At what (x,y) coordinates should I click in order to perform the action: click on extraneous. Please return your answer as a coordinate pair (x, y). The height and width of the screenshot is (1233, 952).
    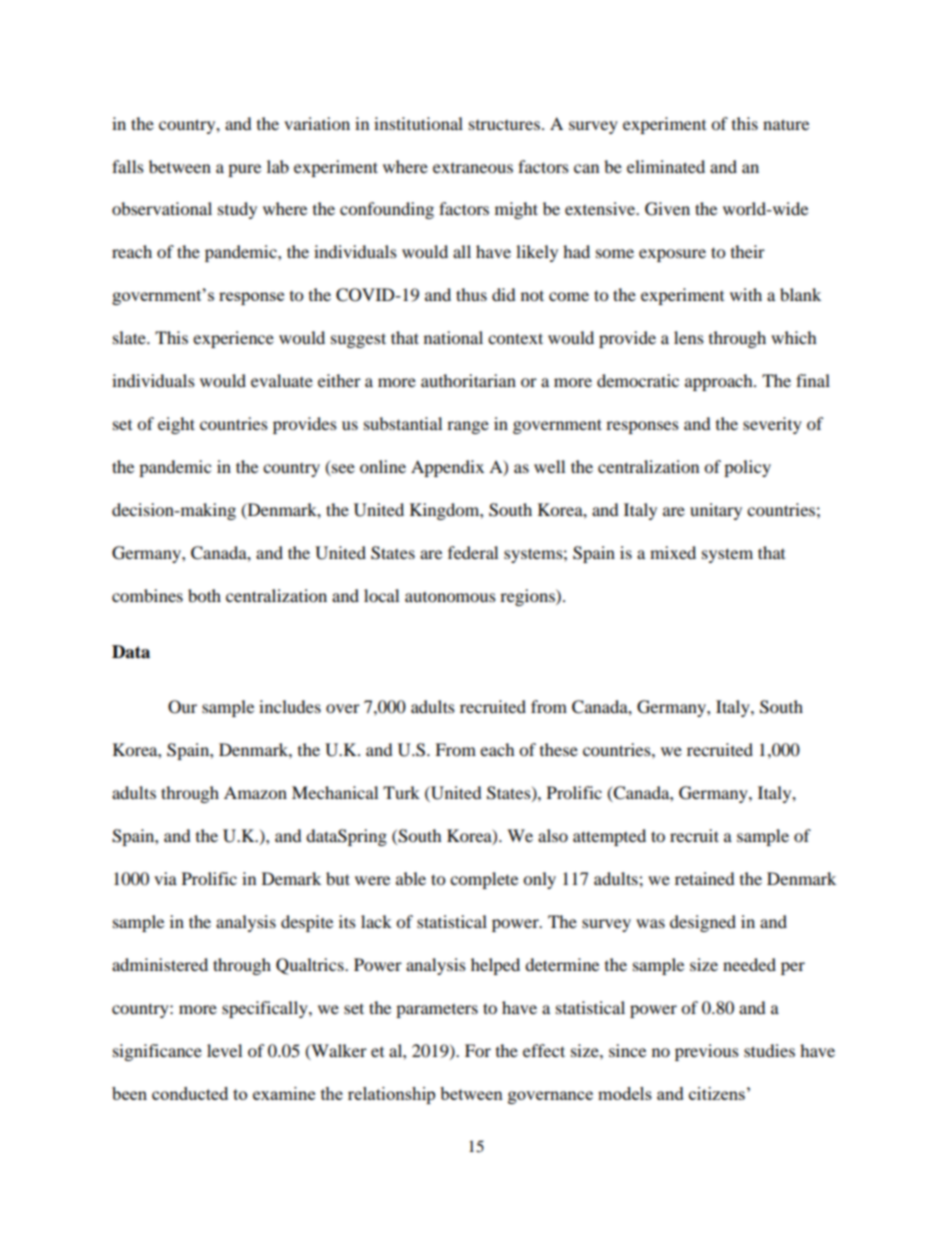
    Looking at the image, I should click on (473, 168).
